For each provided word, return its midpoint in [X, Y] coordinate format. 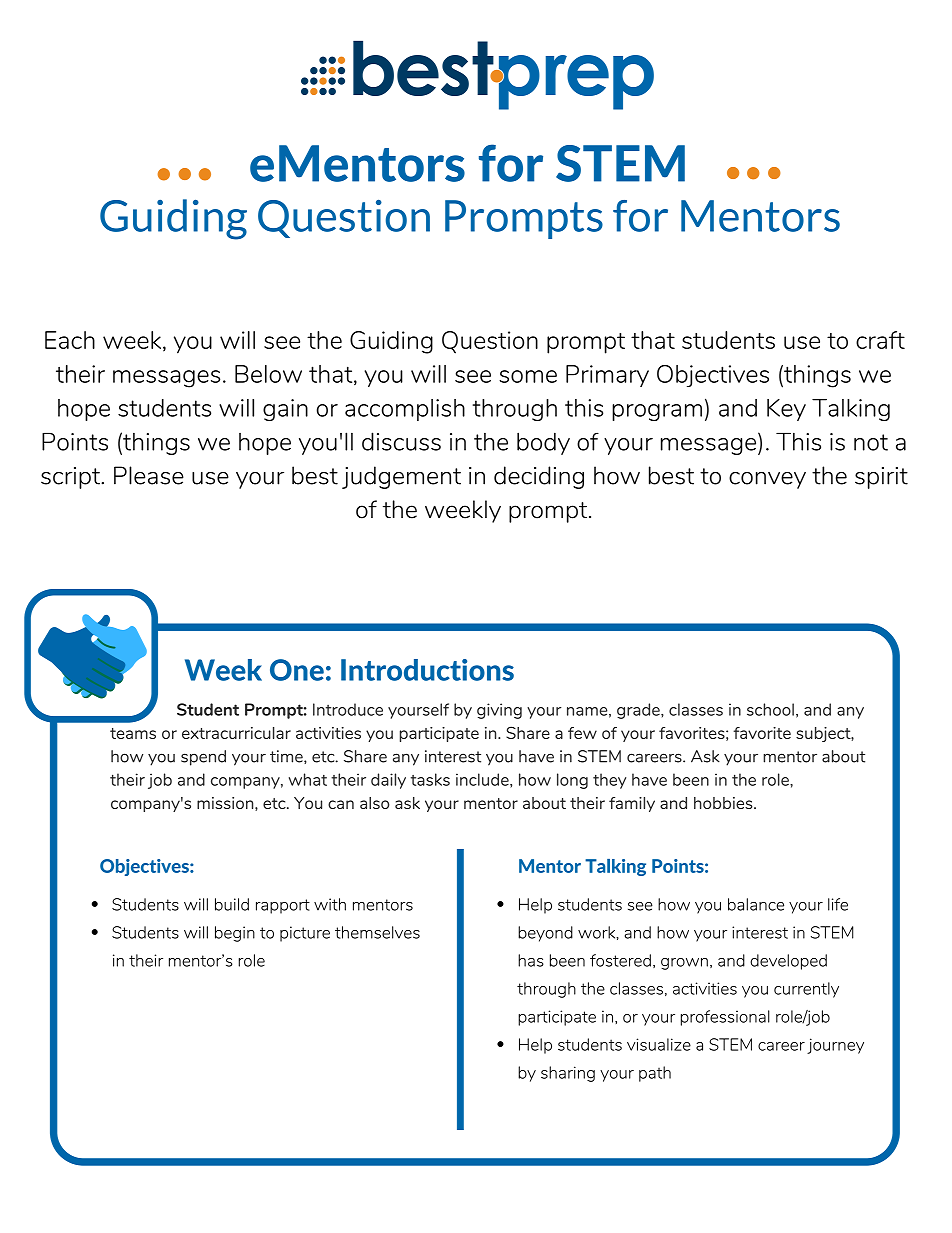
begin [235, 934]
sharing [568, 1074]
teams [133, 733]
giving [499, 711]
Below [268, 374]
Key [786, 410]
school [770, 709]
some [528, 376]
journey [835, 1046]
